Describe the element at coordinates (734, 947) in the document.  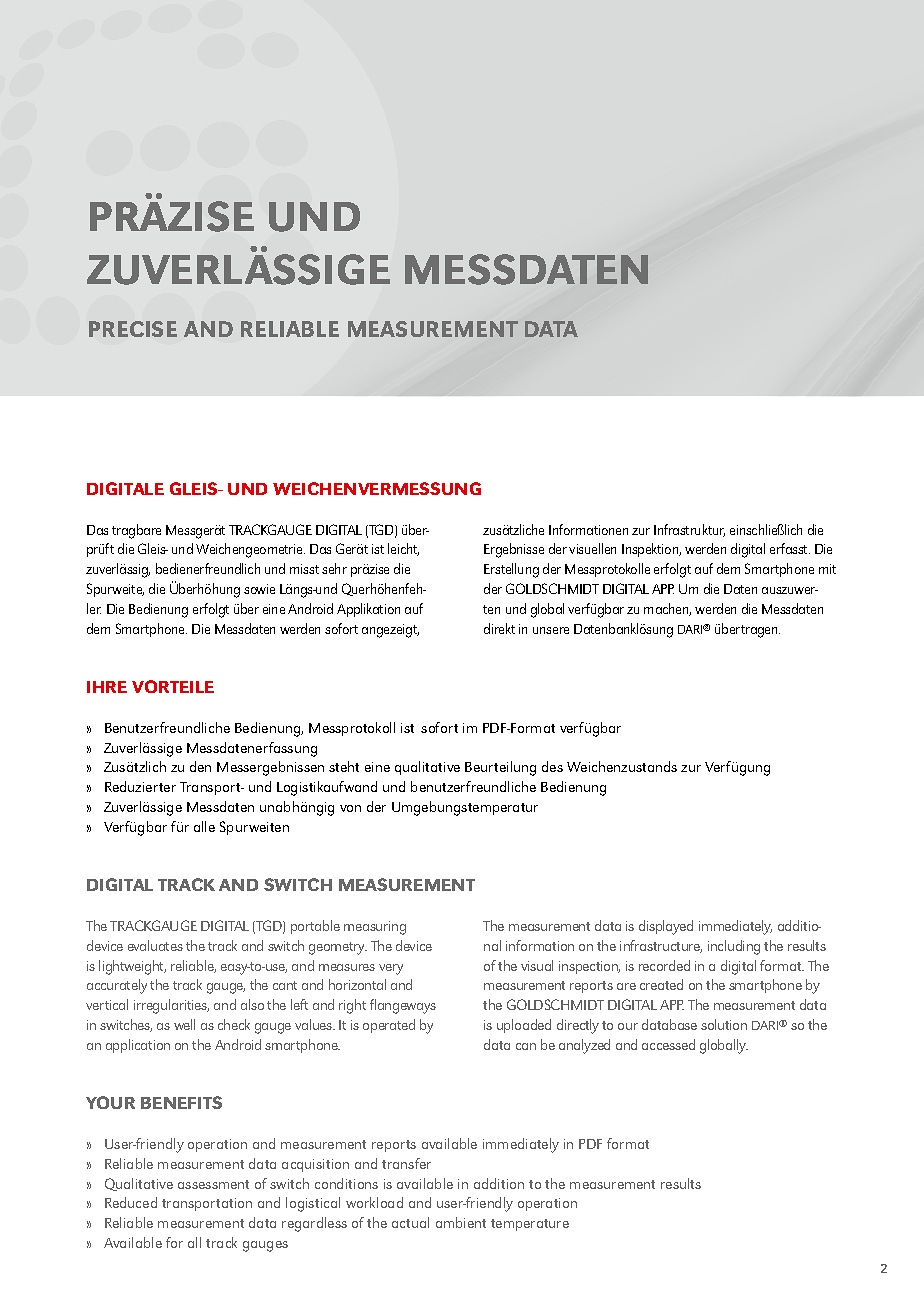
I see `including` at that location.
